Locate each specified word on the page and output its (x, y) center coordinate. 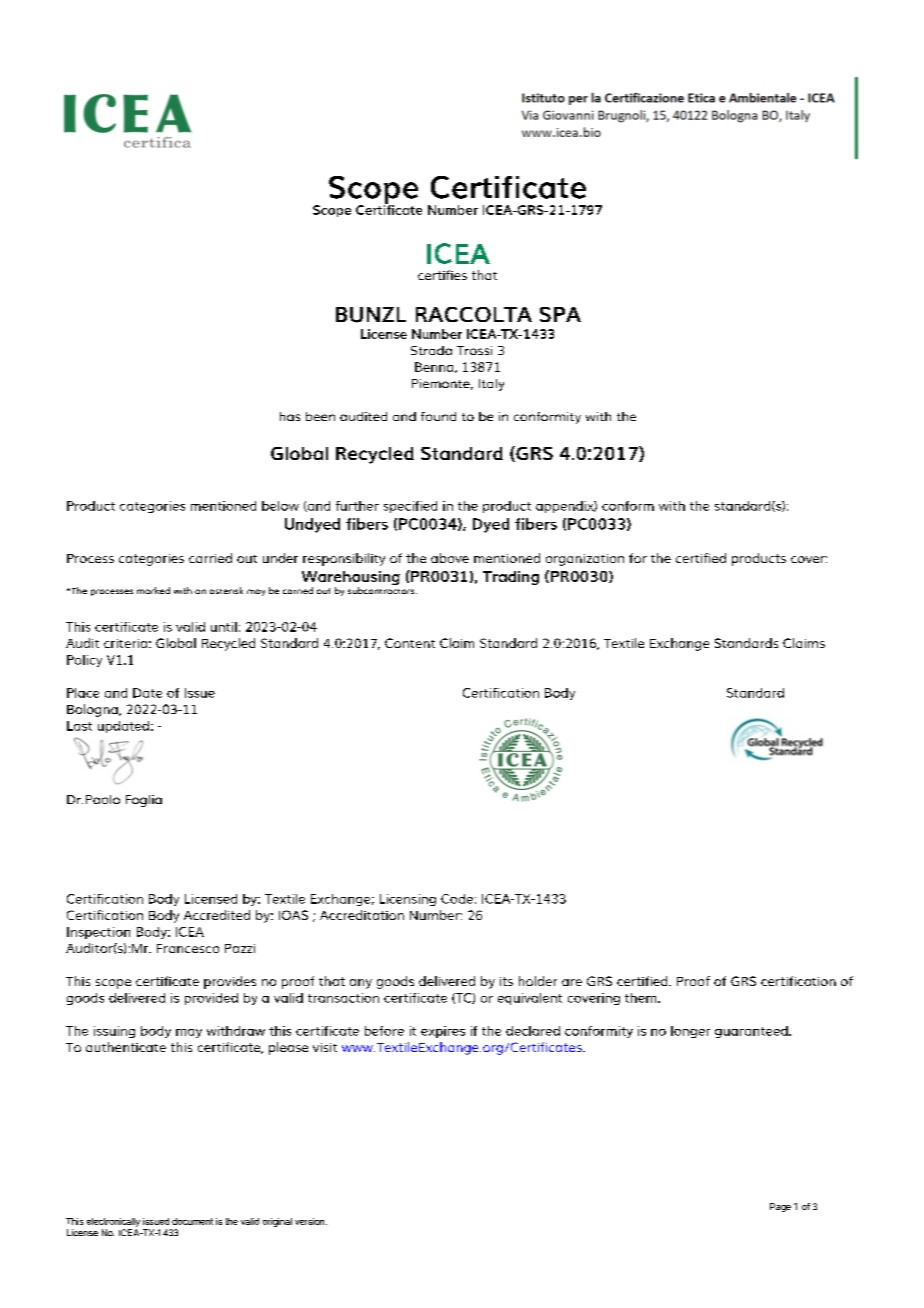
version (311, 1221)
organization (585, 560)
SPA (560, 314)
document (192, 1221)
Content (410, 643)
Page (780, 1207)
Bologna (93, 710)
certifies (442, 275)
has (290, 416)
